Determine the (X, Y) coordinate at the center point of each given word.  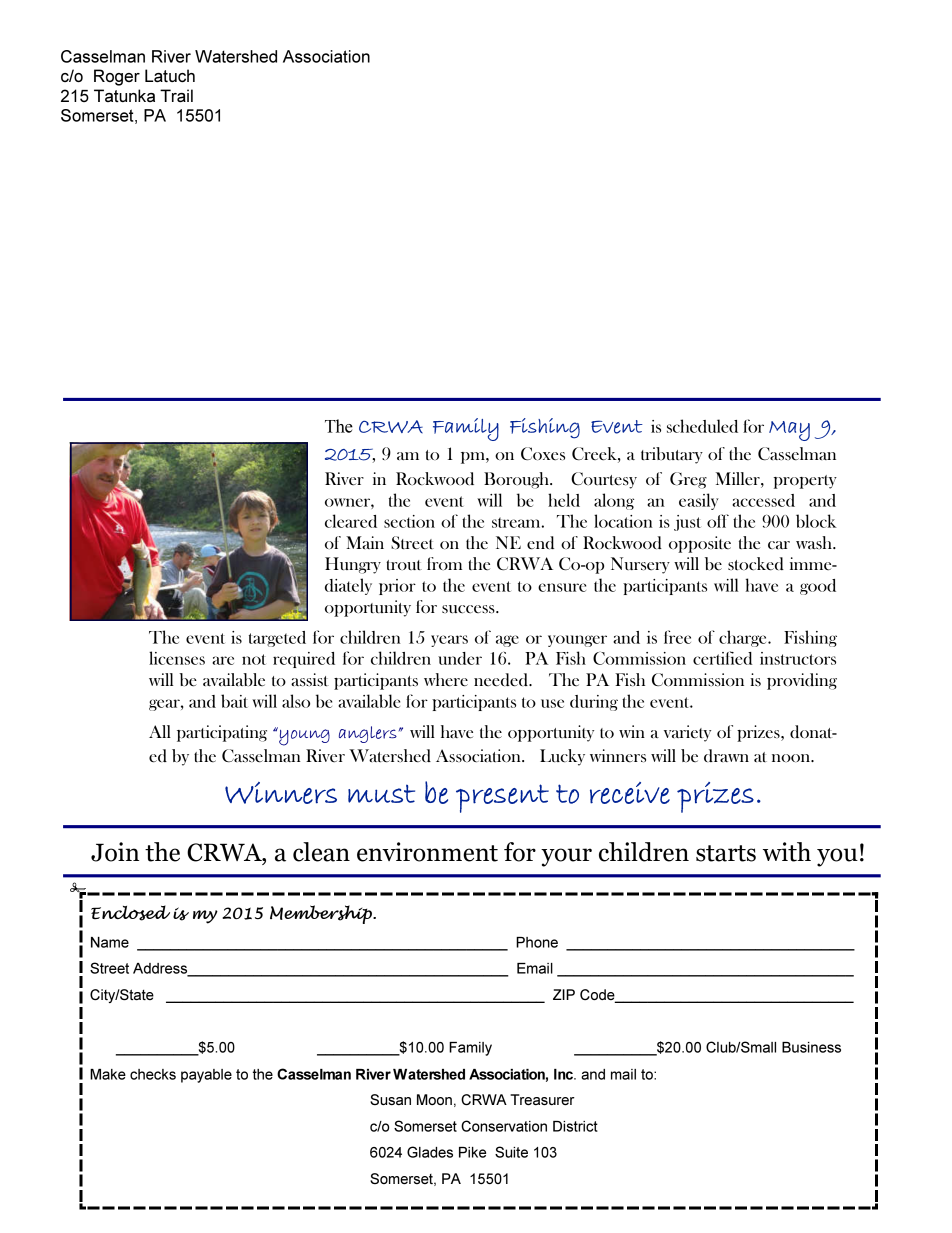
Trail (176, 95)
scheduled (702, 426)
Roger (117, 77)
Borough (517, 480)
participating (222, 733)
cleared (351, 521)
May (789, 431)
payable (206, 1076)
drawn (726, 755)
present (502, 798)
